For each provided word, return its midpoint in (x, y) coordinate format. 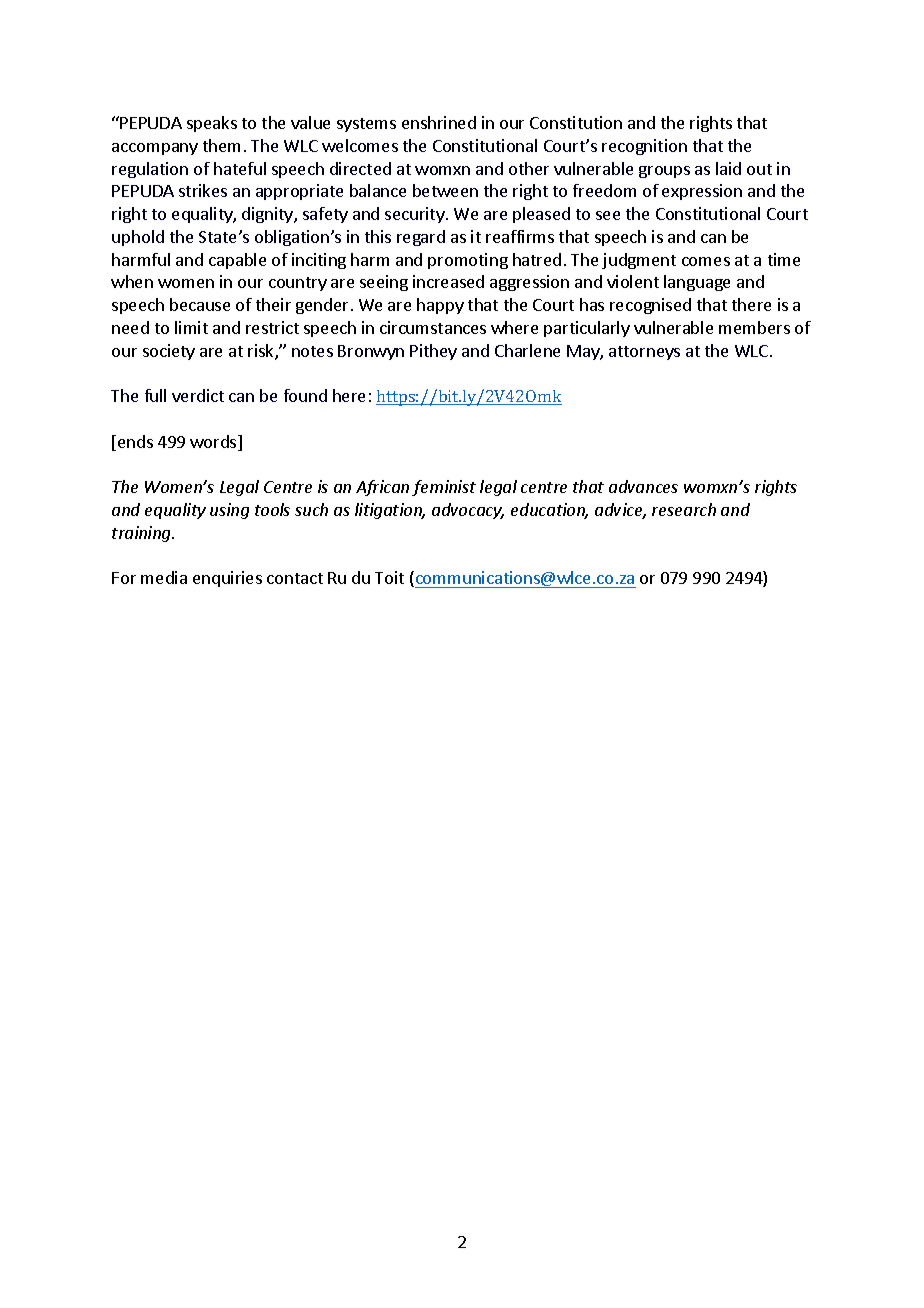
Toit (389, 577)
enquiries (227, 579)
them (221, 145)
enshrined (439, 122)
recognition (644, 147)
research (684, 509)
